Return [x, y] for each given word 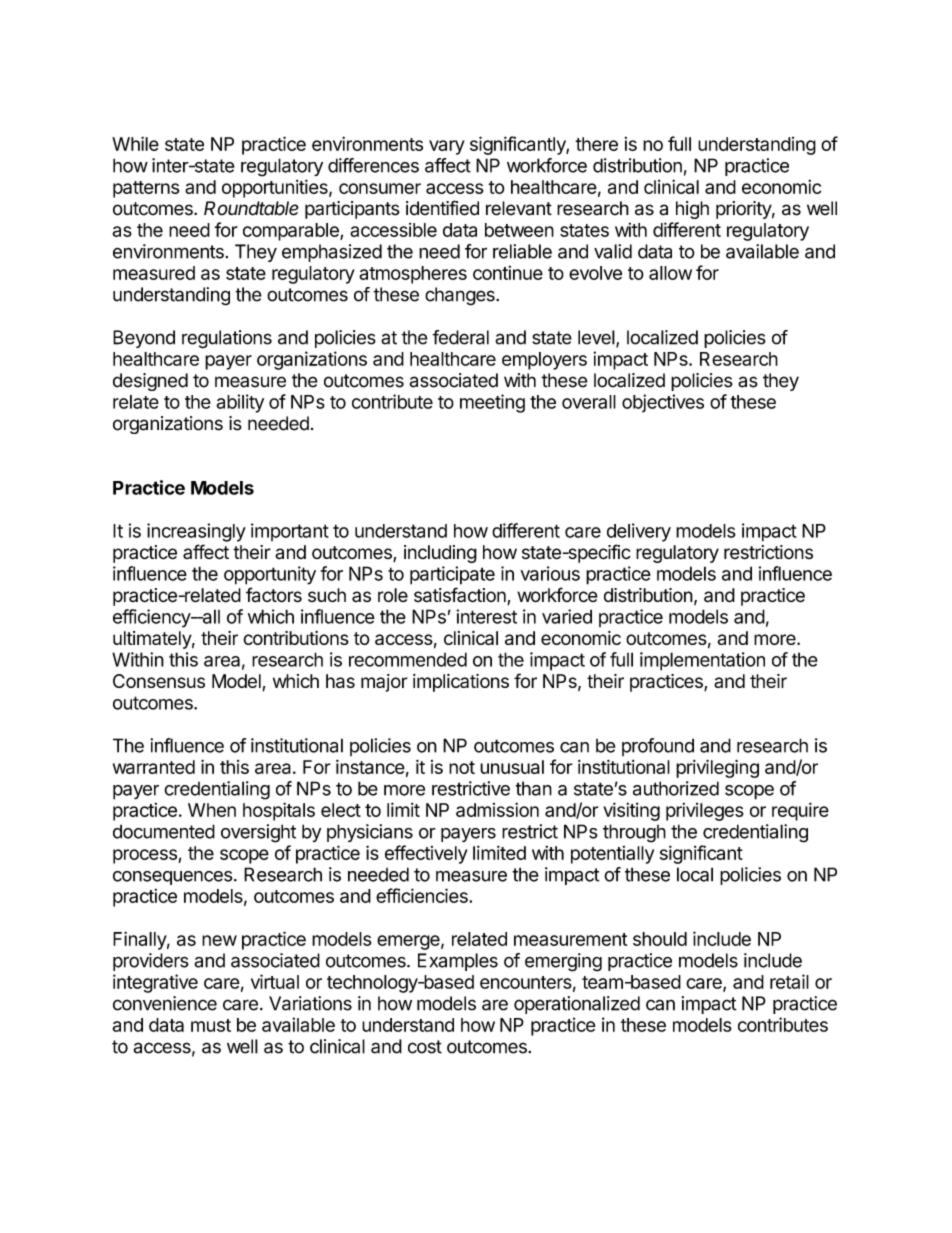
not [462, 767]
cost [425, 1047]
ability [240, 403]
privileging [717, 768]
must [211, 1025]
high [692, 210]
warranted [154, 767]
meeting [492, 403]
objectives [663, 403]
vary [447, 147]
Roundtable [251, 208]
